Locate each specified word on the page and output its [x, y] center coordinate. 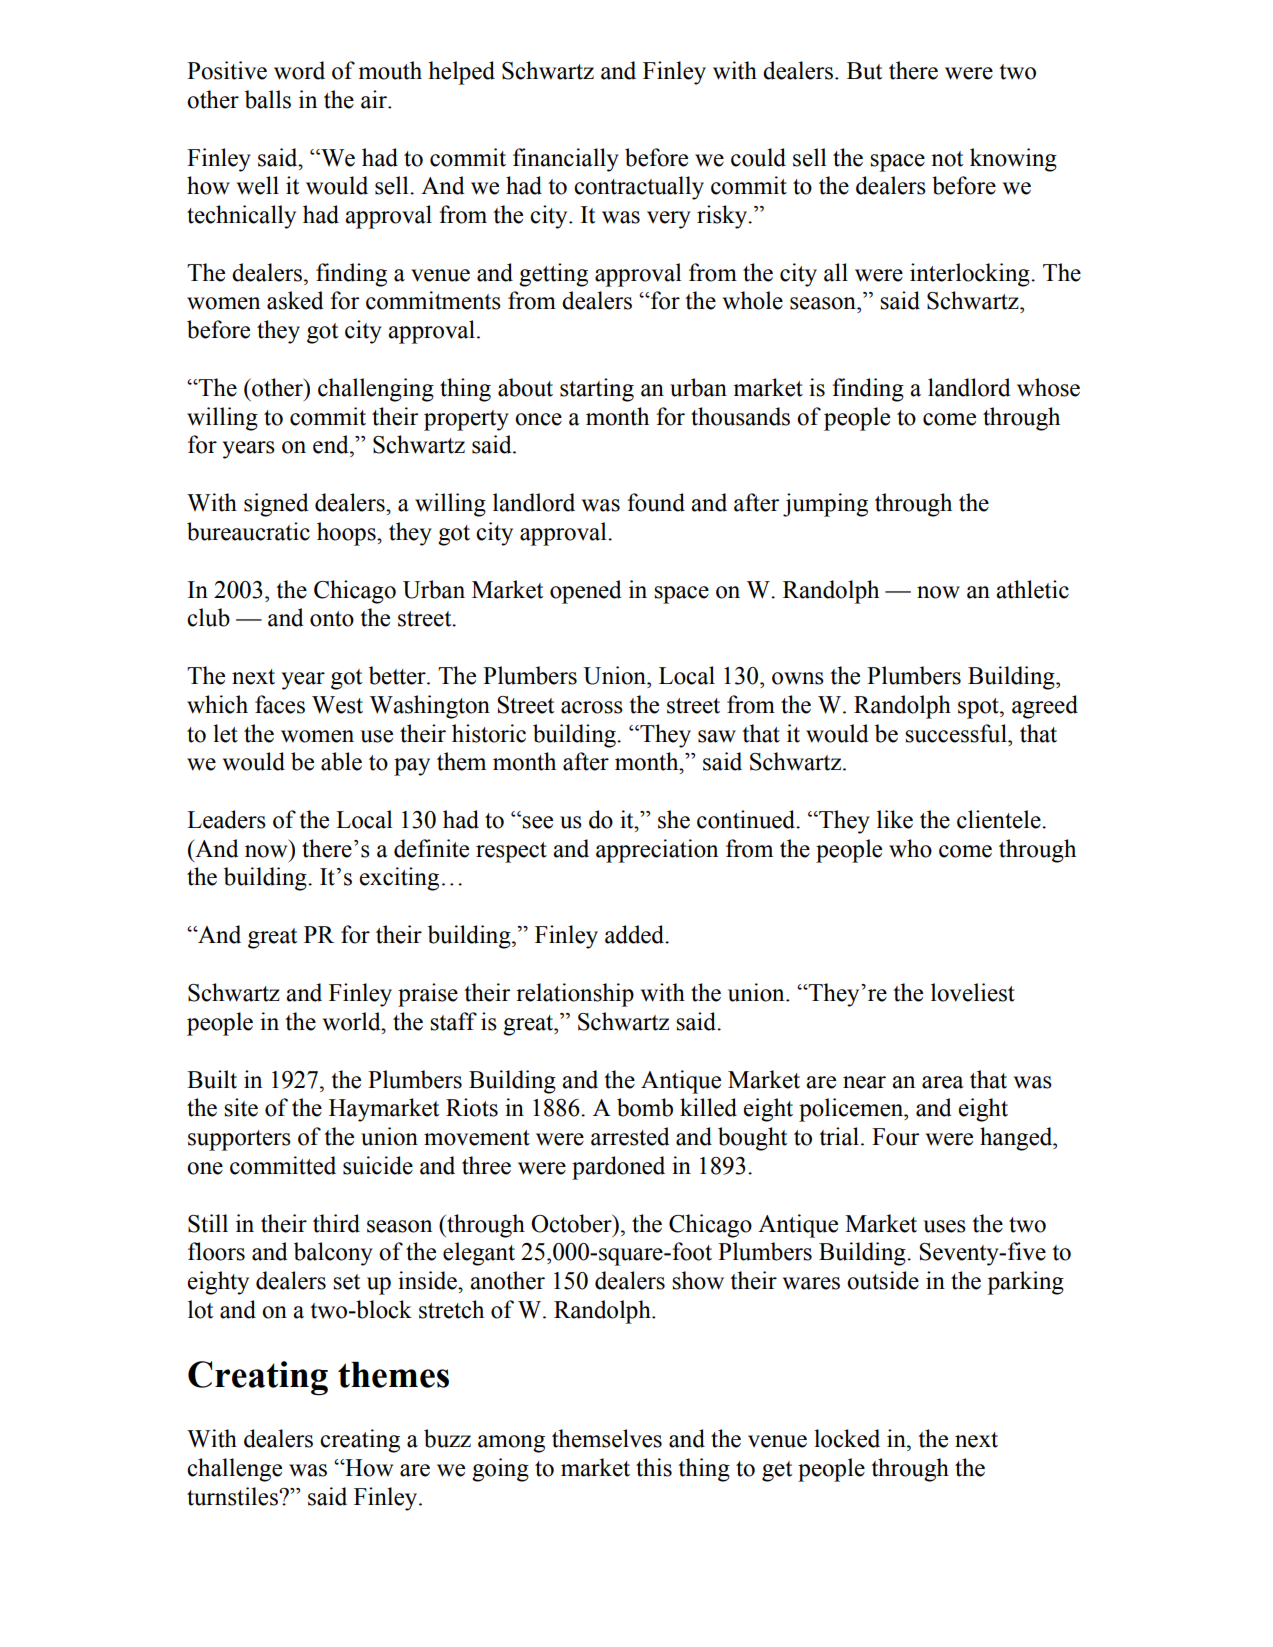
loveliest [973, 992]
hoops [347, 534]
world [353, 1021]
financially [566, 160]
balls [268, 99]
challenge [234, 1470]
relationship [575, 995]
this [654, 1467]
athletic [1032, 589]
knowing [1013, 160]
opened [586, 592]
